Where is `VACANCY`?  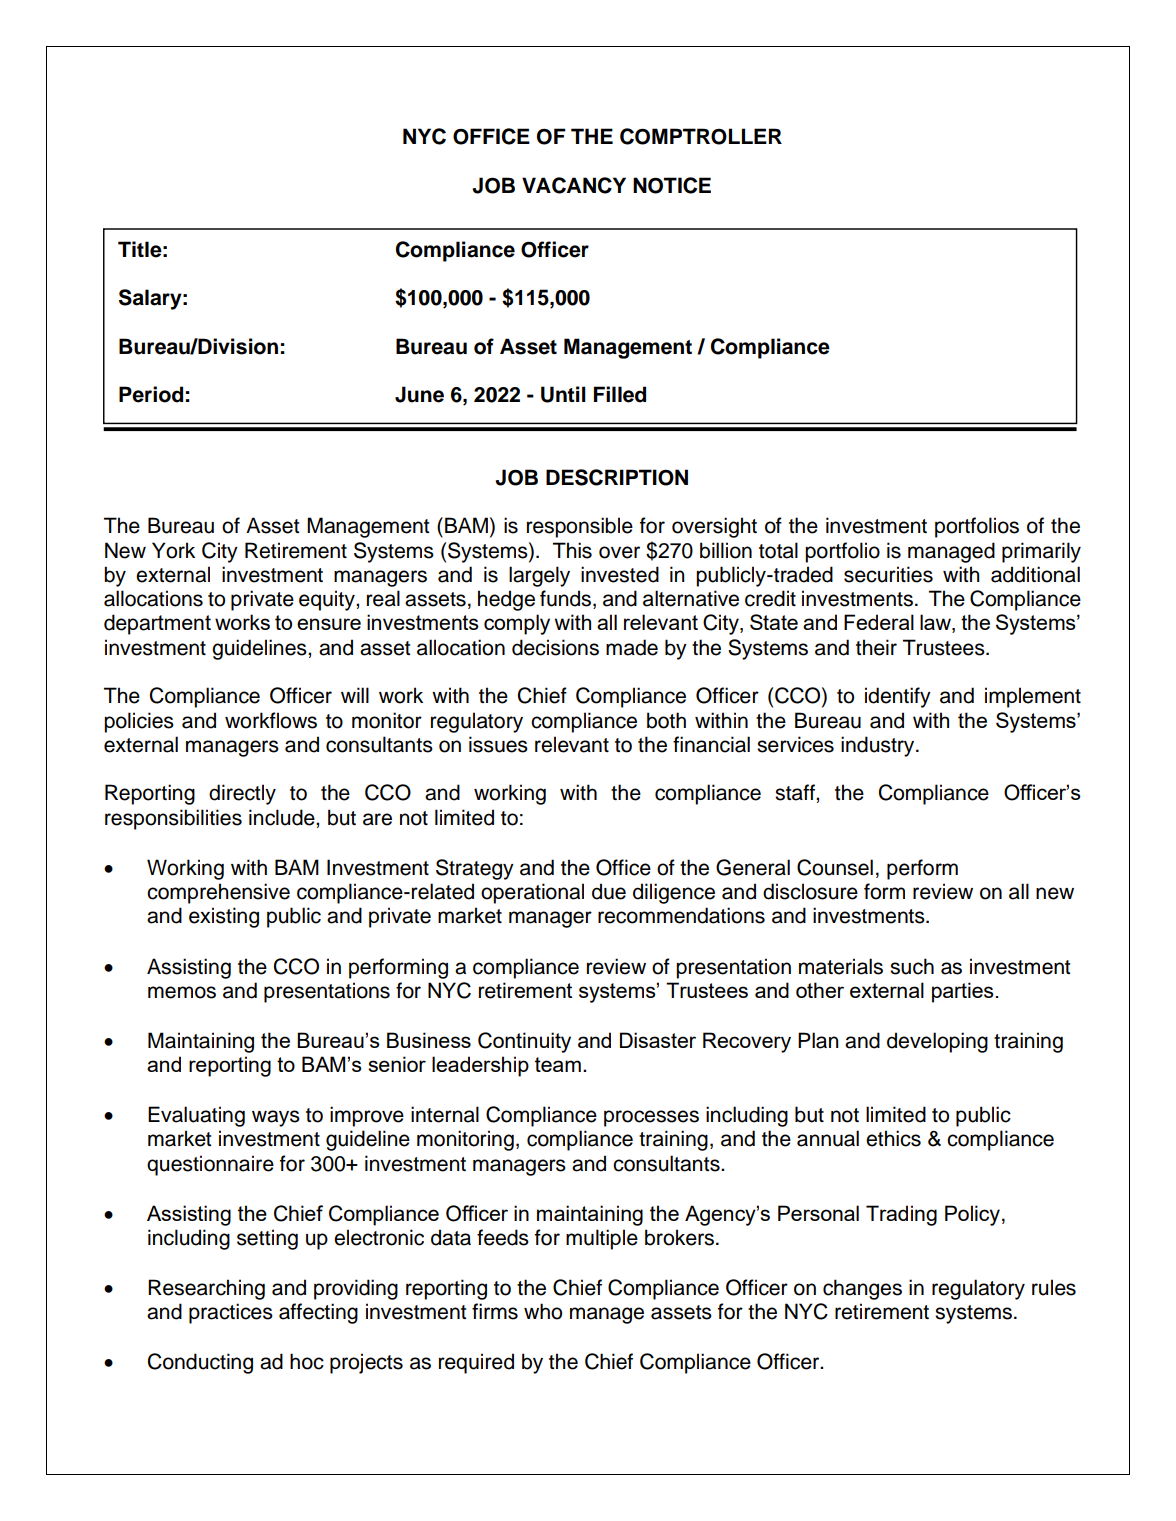 VACANCY is located at coordinates (574, 185).
